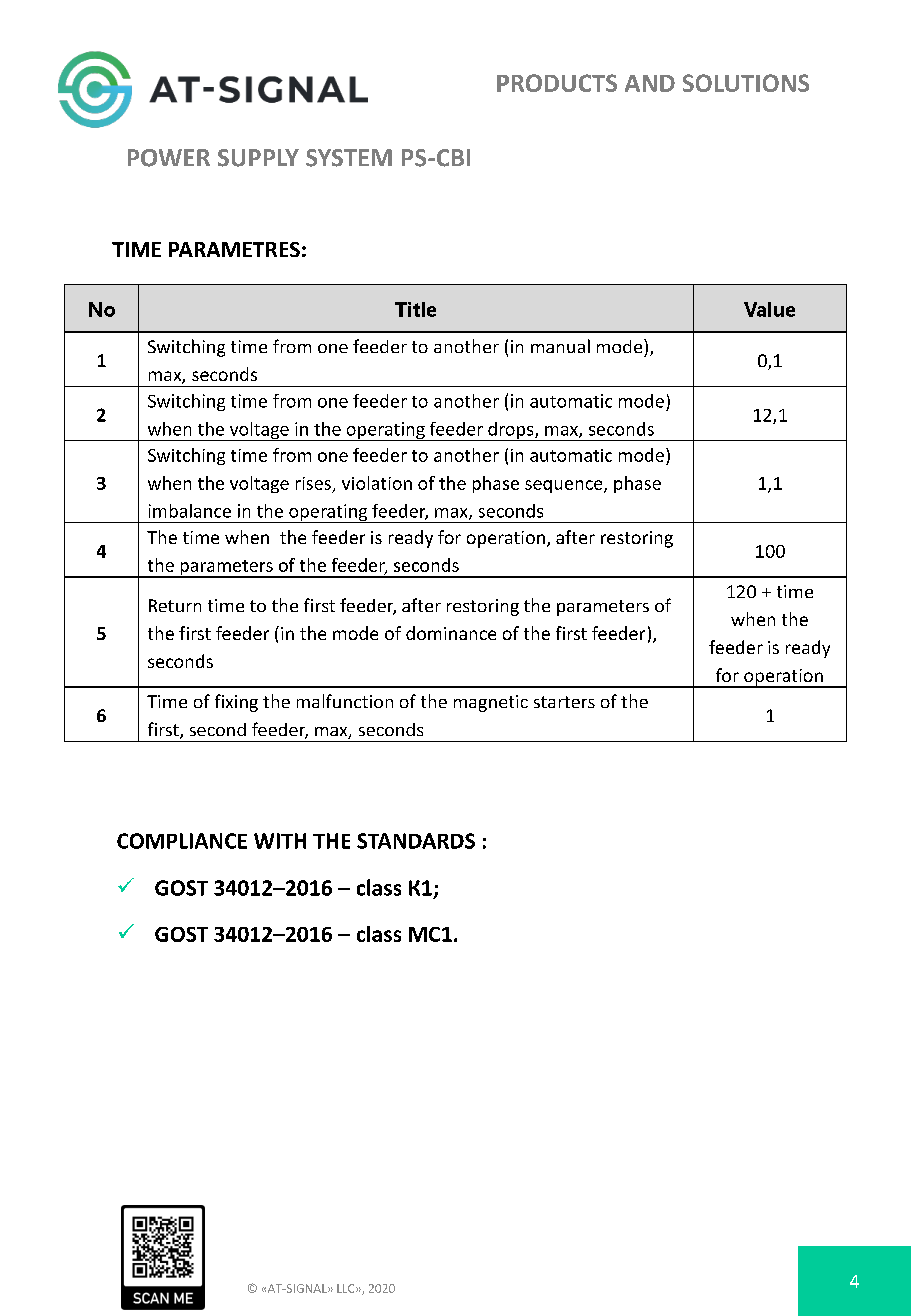 Image resolution: width=911 pixels, height=1316 pixels. I want to click on fixing, so click(236, 703).
